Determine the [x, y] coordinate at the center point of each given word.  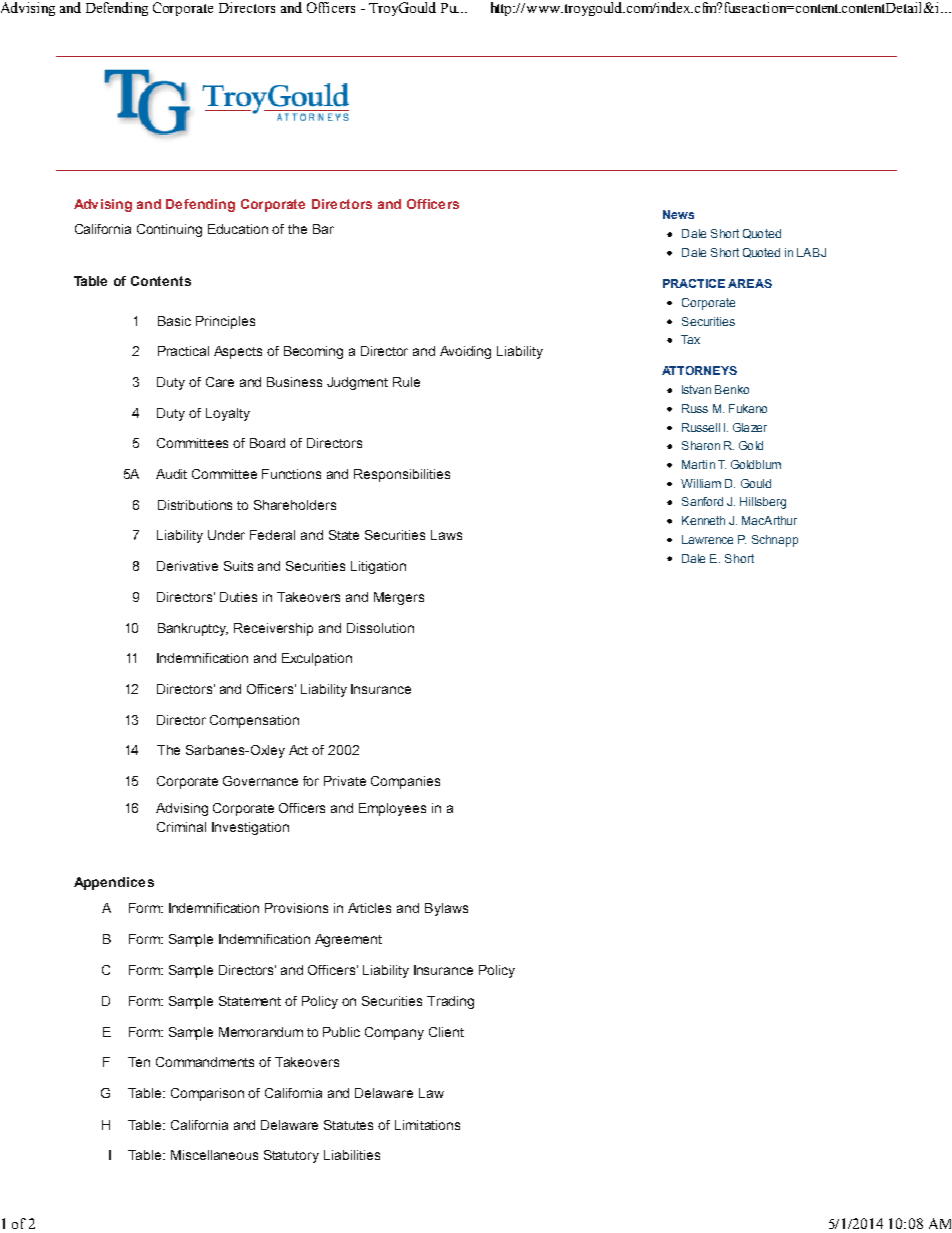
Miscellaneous [214, 1155]
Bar [323, 229]
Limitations [427, 1125]
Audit [171, 474]
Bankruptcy [193, 629]
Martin [698, 464]
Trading [450, 1002]
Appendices [114, 883]
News [678, 214]
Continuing [169, 230]
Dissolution [380, 628]
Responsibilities [402, 475]
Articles [369, 908]
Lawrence [707, 539]
